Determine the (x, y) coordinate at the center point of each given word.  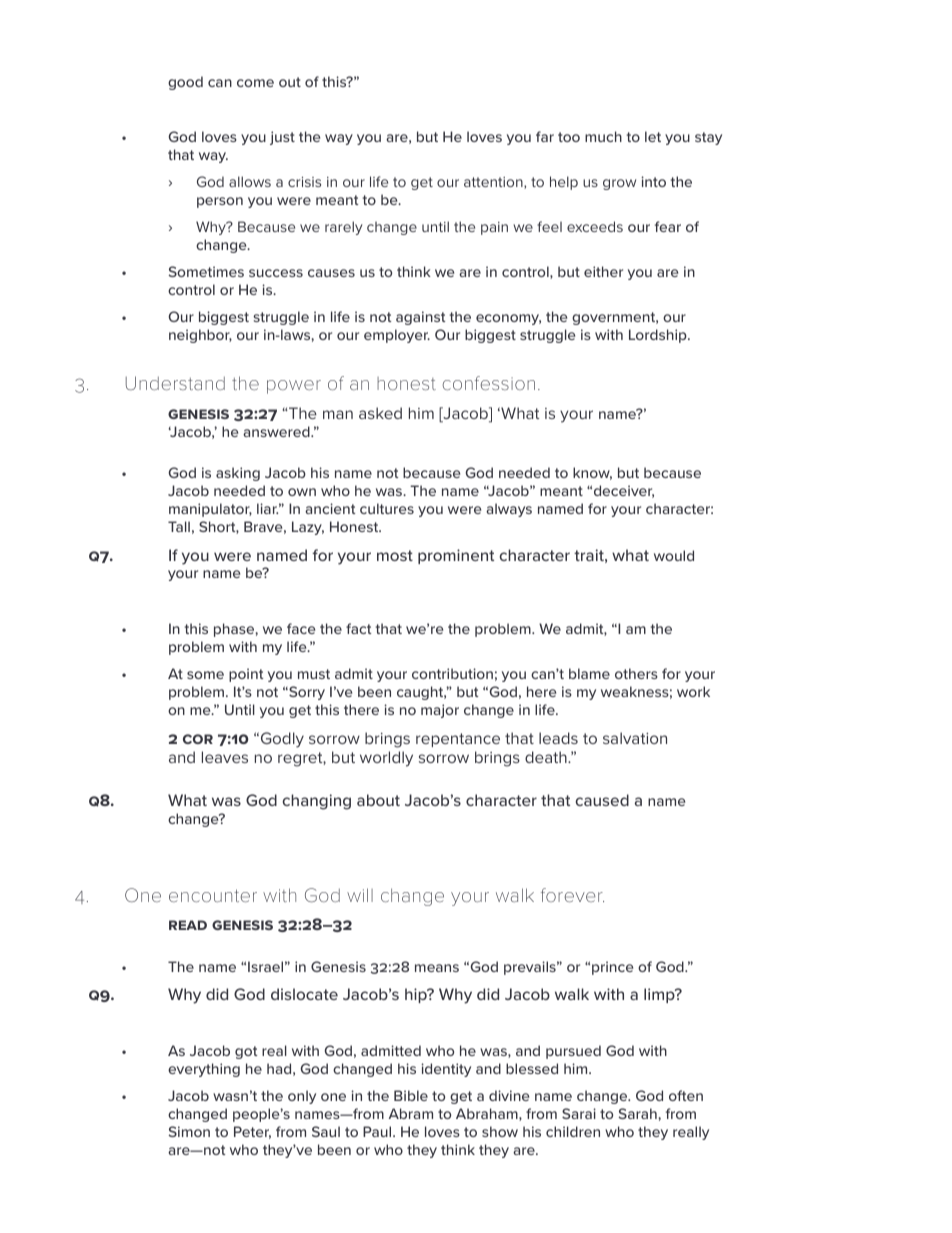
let (653, 136)
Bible (411, 1095)
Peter (252, 1132)
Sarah (638, 1113)
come (255, 83)
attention (494, 183)
